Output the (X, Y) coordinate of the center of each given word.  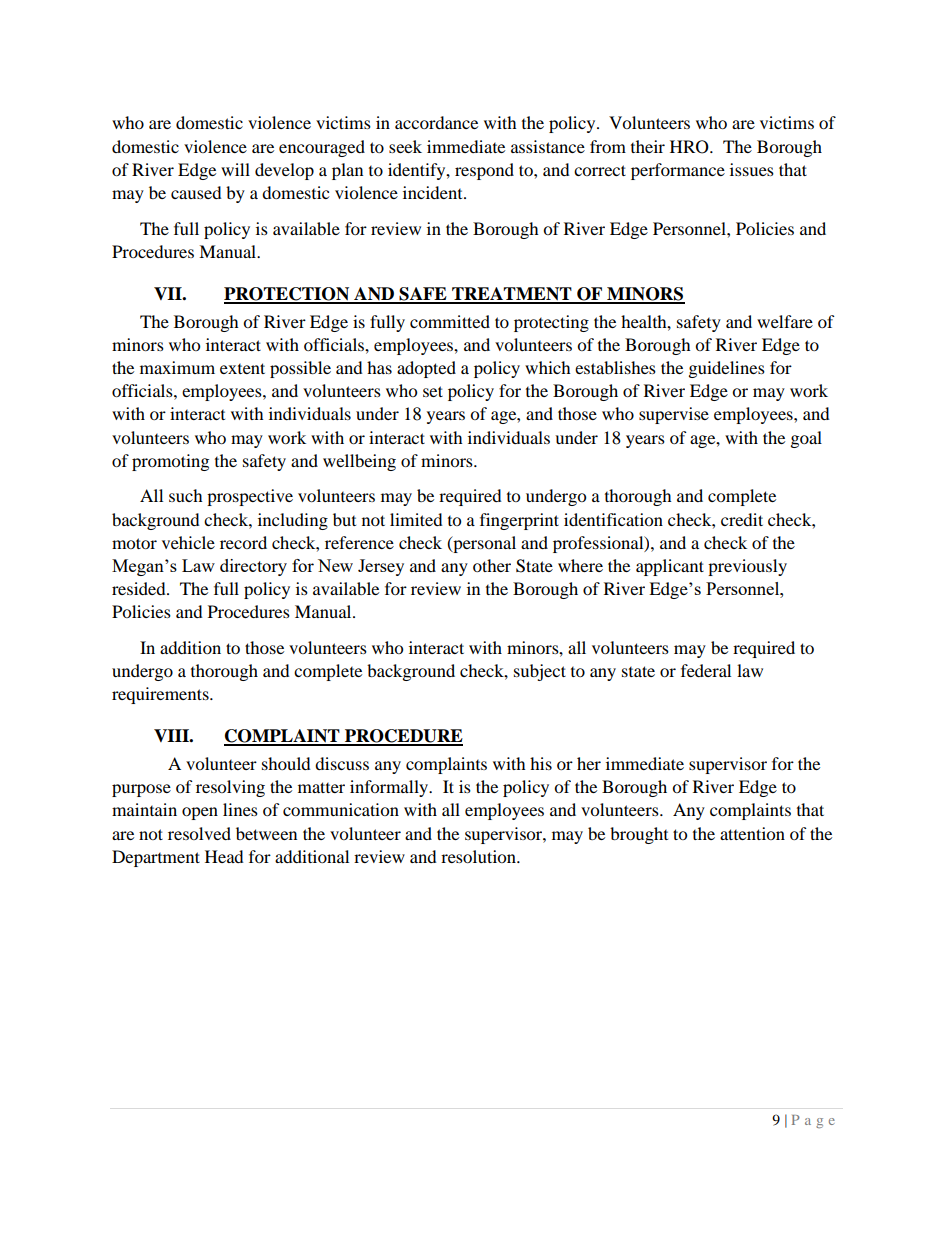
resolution (479, 856)
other (492, 565)
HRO (690, 147)
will (235, 169)
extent (242, 368)
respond (484, 171)
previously (747, 567)
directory (253, 567)
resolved (199, 833)
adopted (426, 369)
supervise (674, 415)
